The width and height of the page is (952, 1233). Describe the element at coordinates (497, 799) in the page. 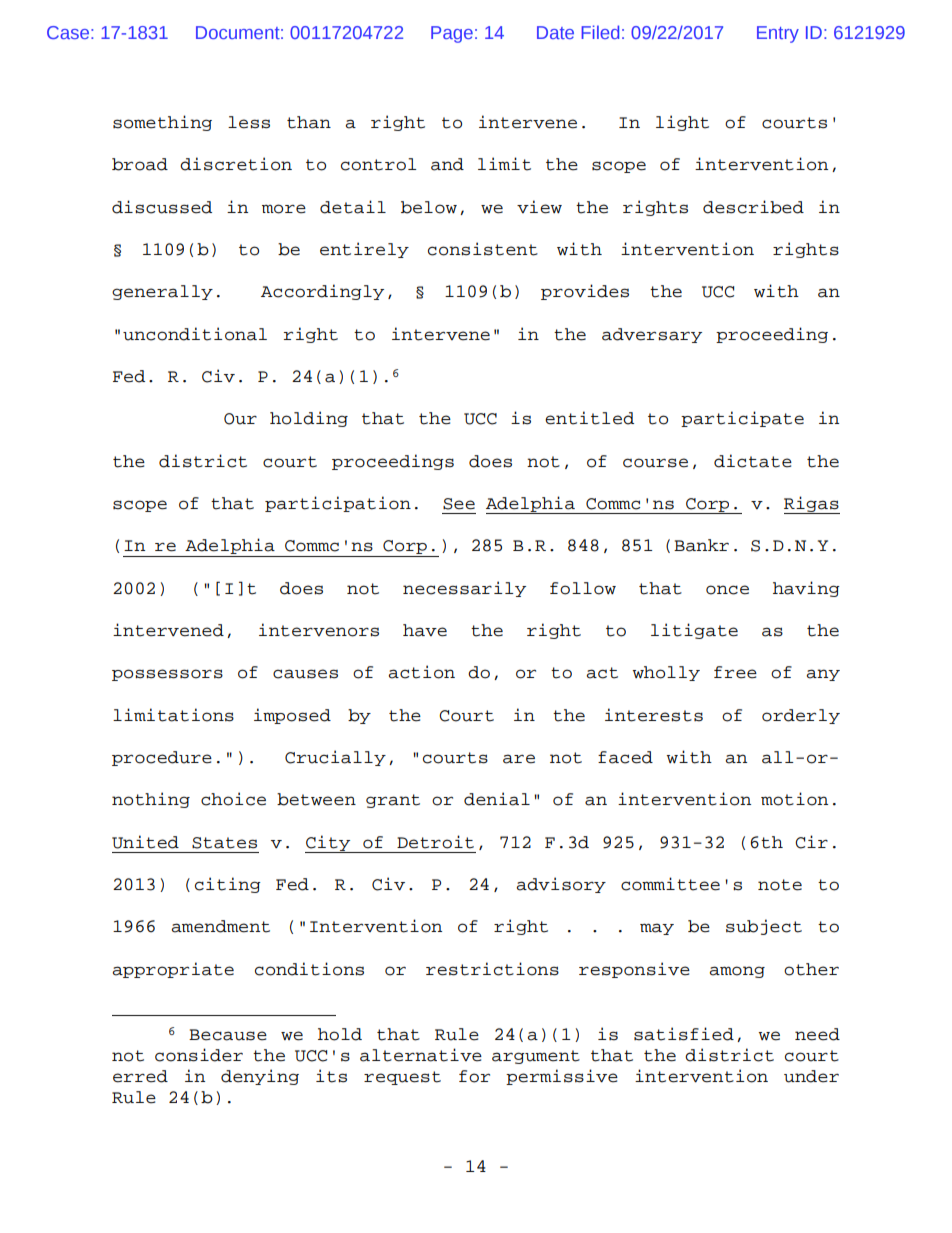

I see `denial` at that location.
